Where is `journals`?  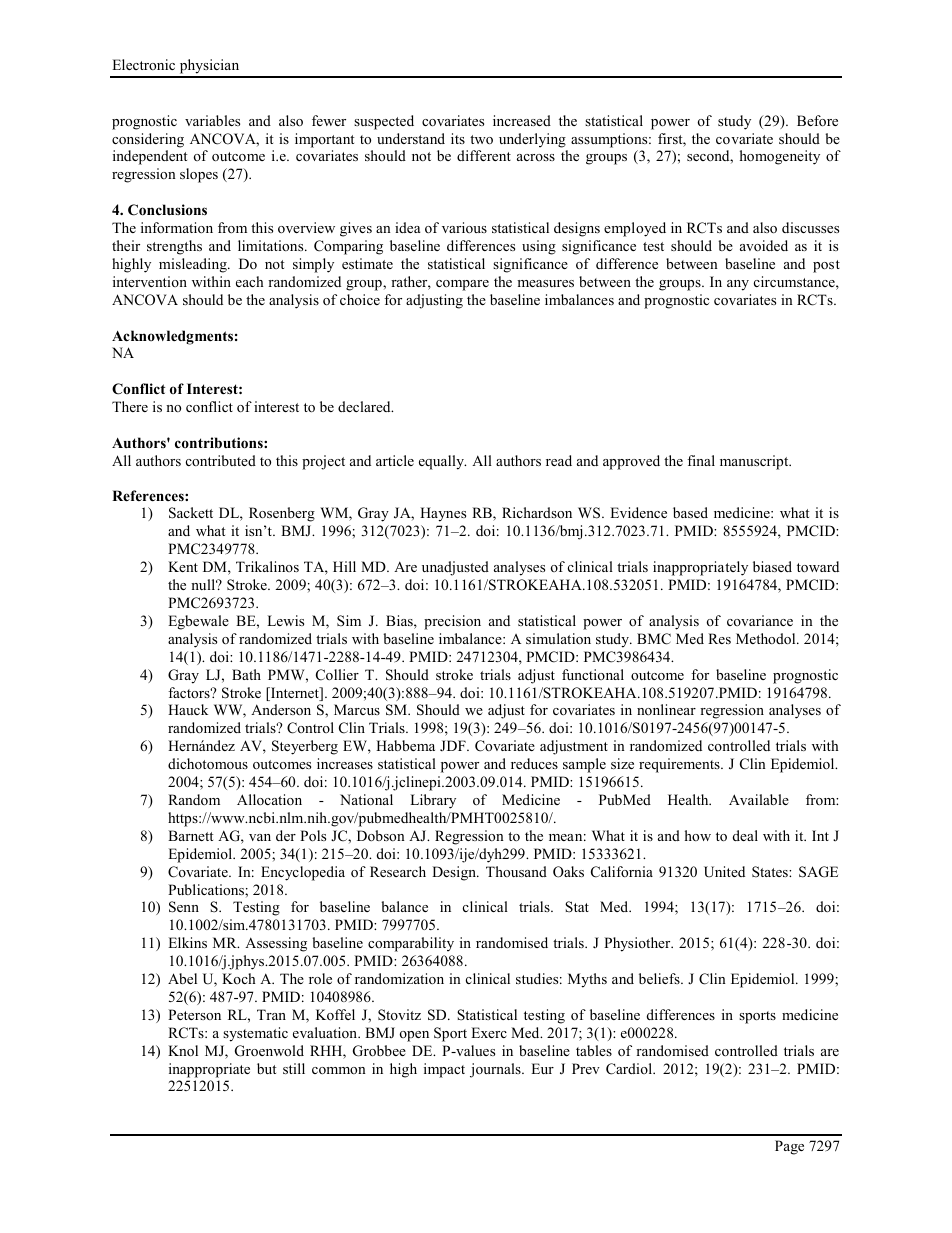
journals is located at coordinates (496, 1070).
